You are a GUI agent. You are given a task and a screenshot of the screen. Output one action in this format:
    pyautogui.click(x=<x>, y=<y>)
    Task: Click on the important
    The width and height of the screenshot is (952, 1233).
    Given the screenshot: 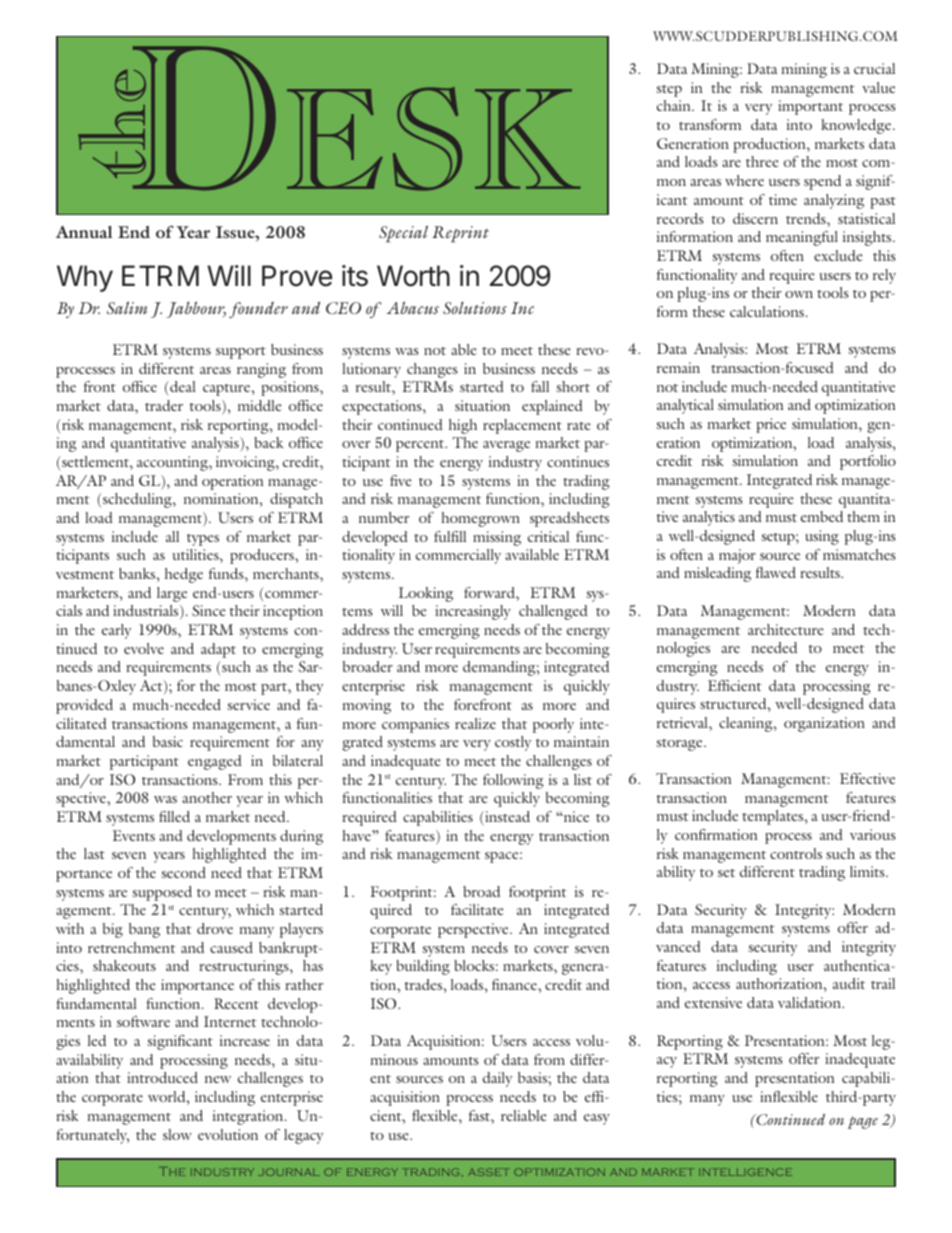 What is the action you would take?
    pyautogui.click(x=810, y=107)
